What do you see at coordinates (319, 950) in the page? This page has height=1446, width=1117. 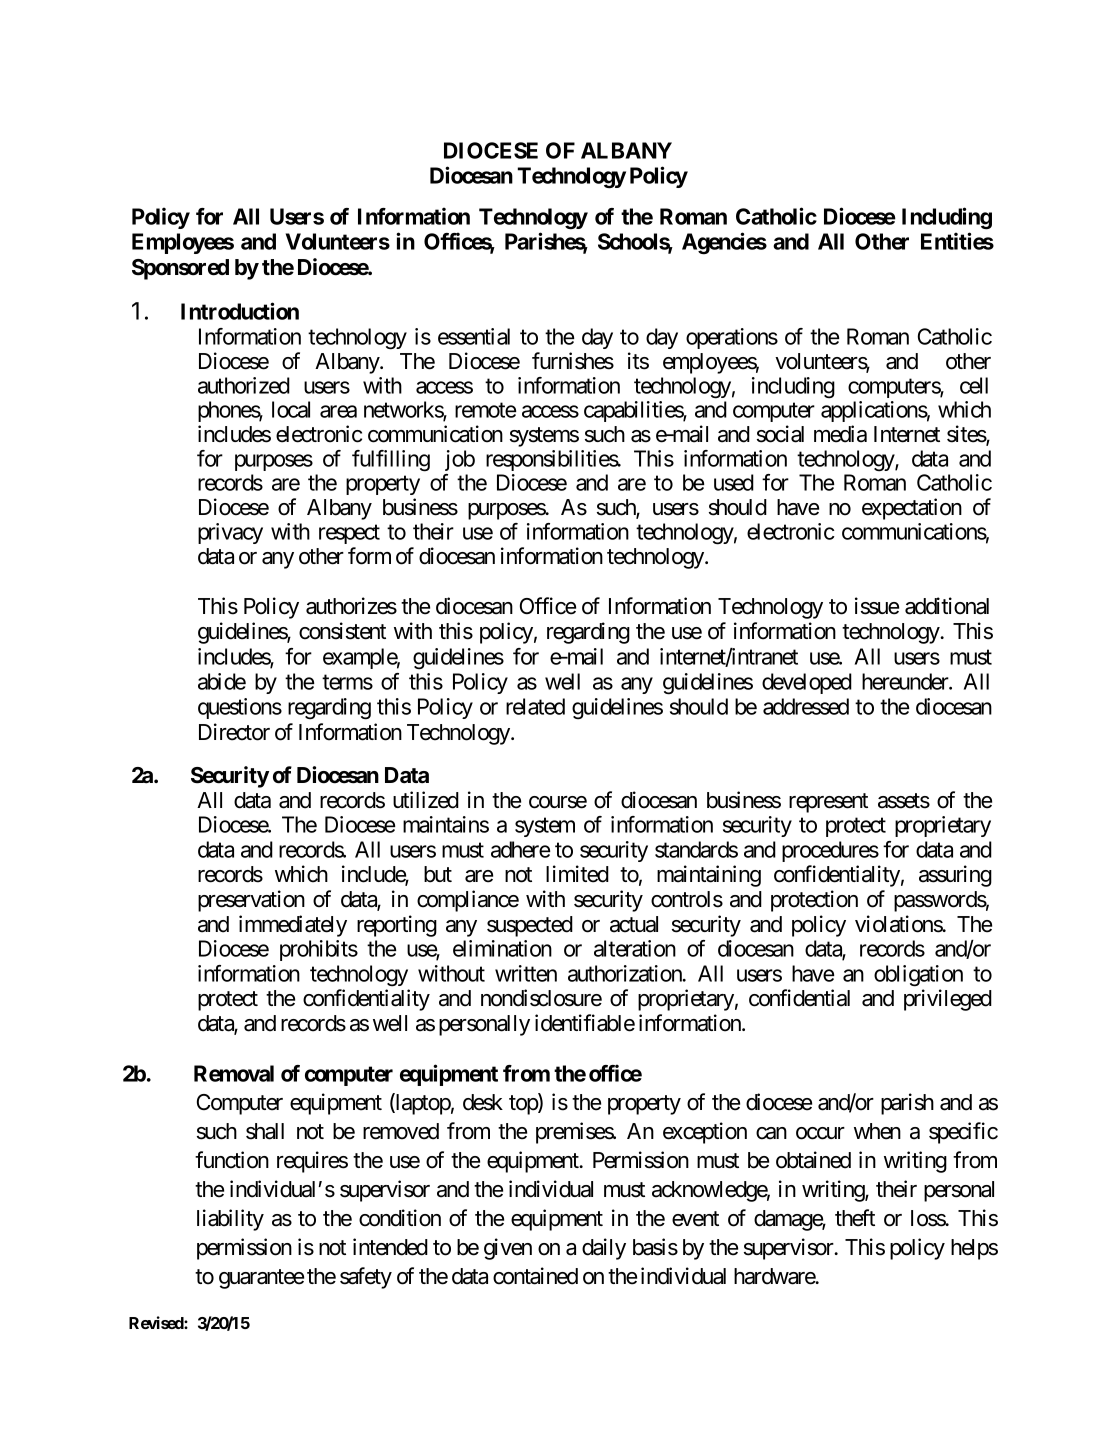 I see `prohibits` at bounding box center [319, 950].
